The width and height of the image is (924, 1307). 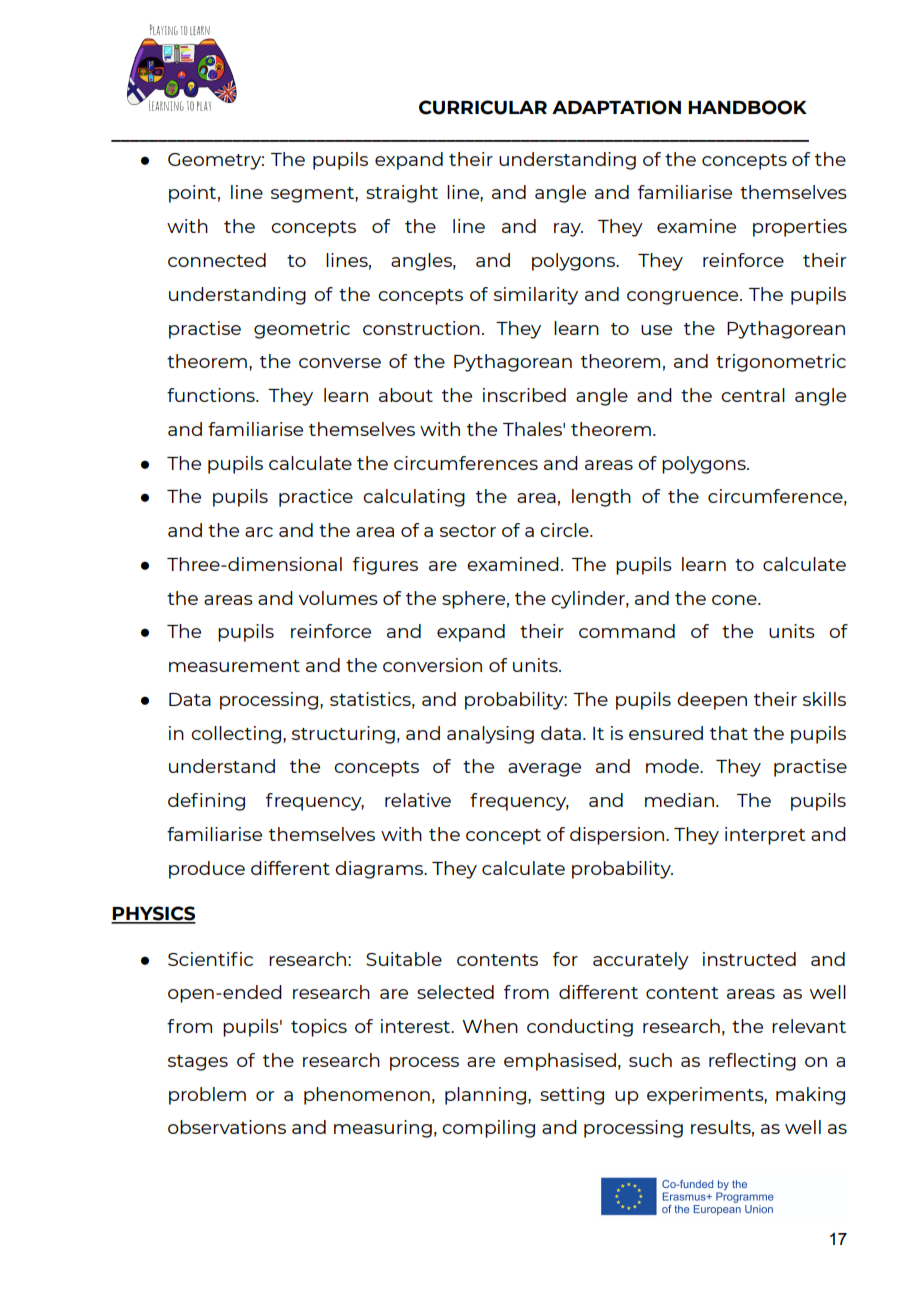 I want to click on connected, so click(x=217, y=260).
